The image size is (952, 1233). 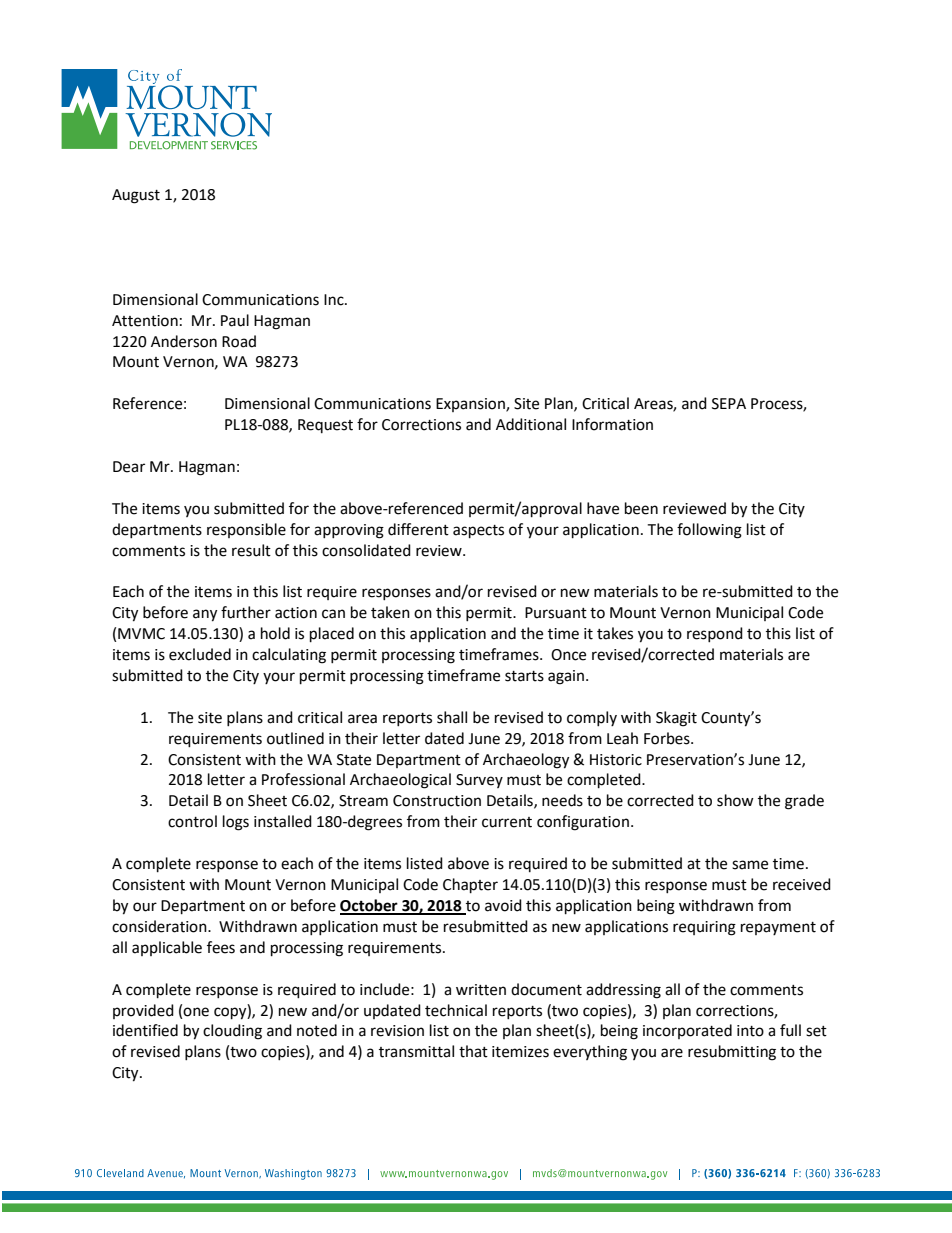 I want to click on respond, so click(x=715, y=634).
